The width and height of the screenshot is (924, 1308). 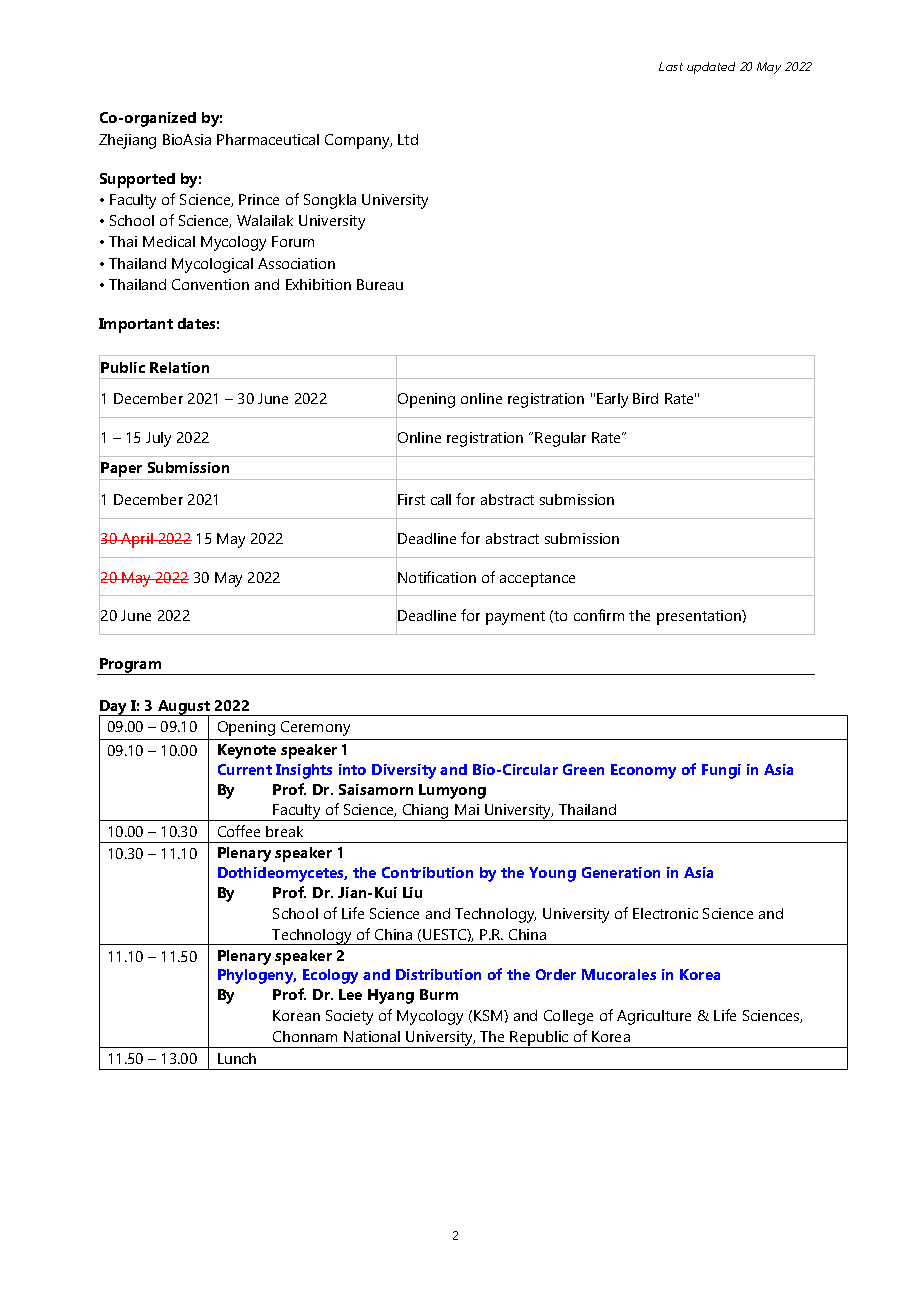 What do you see at coordinates (408, 139) in the screenshot?
I see `Ltd` at bounding box center [408, 139].
